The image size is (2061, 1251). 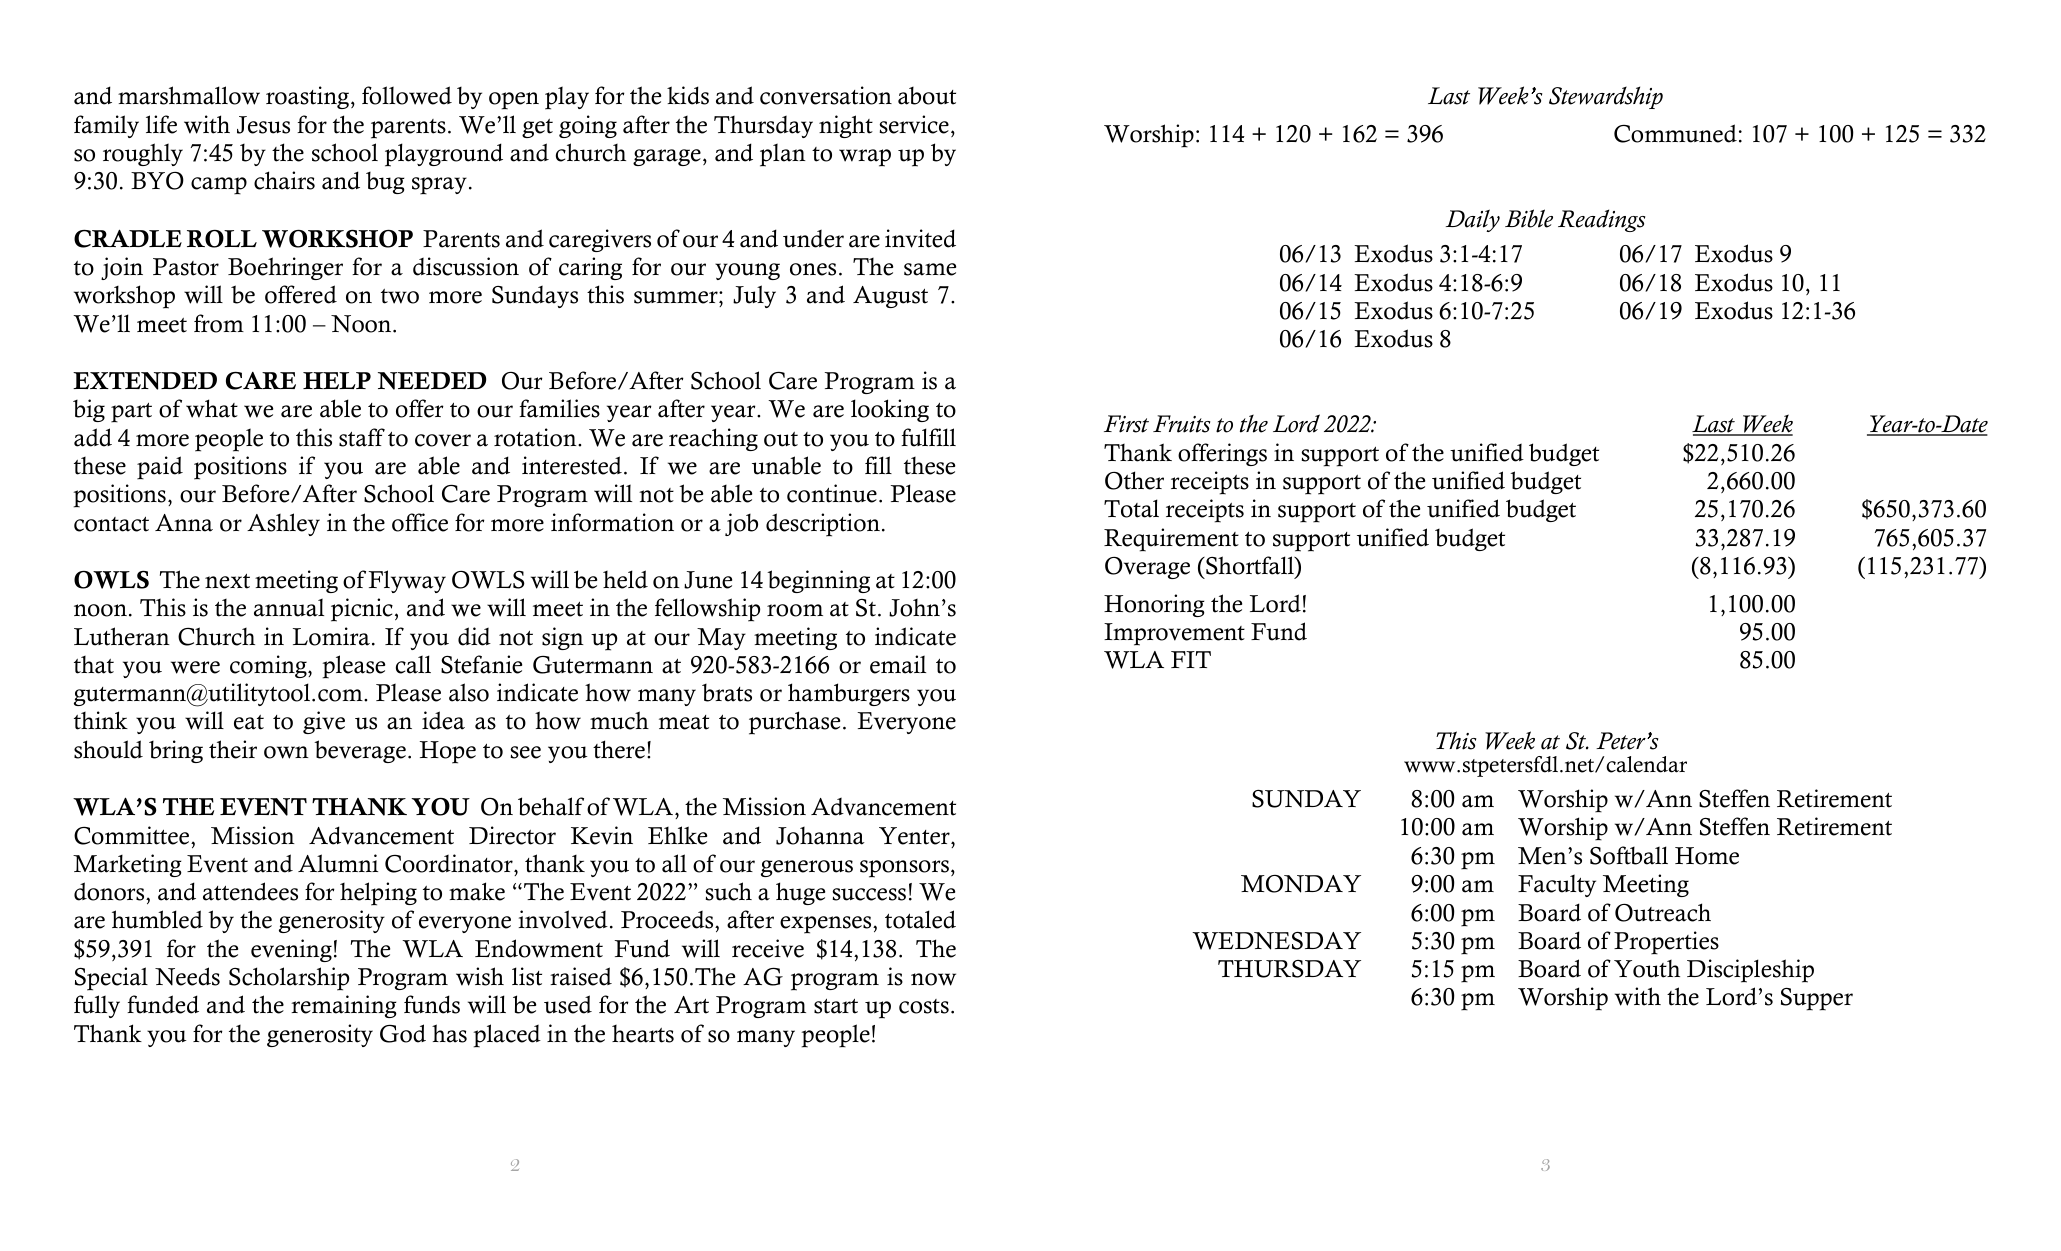 I want to click on from, so click(x=219, y=323).
